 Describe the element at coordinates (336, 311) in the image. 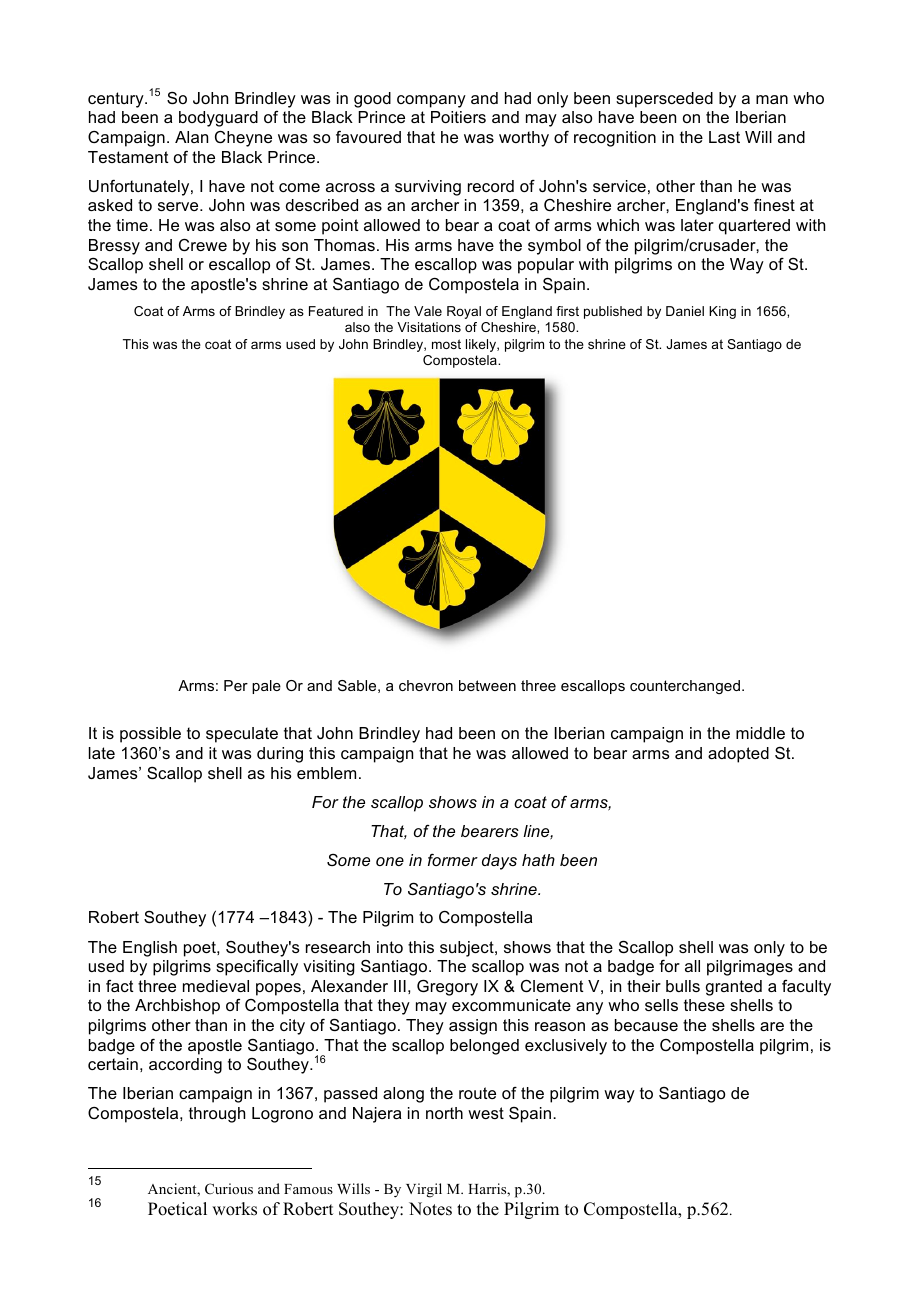

I see `Featured` at that location.
